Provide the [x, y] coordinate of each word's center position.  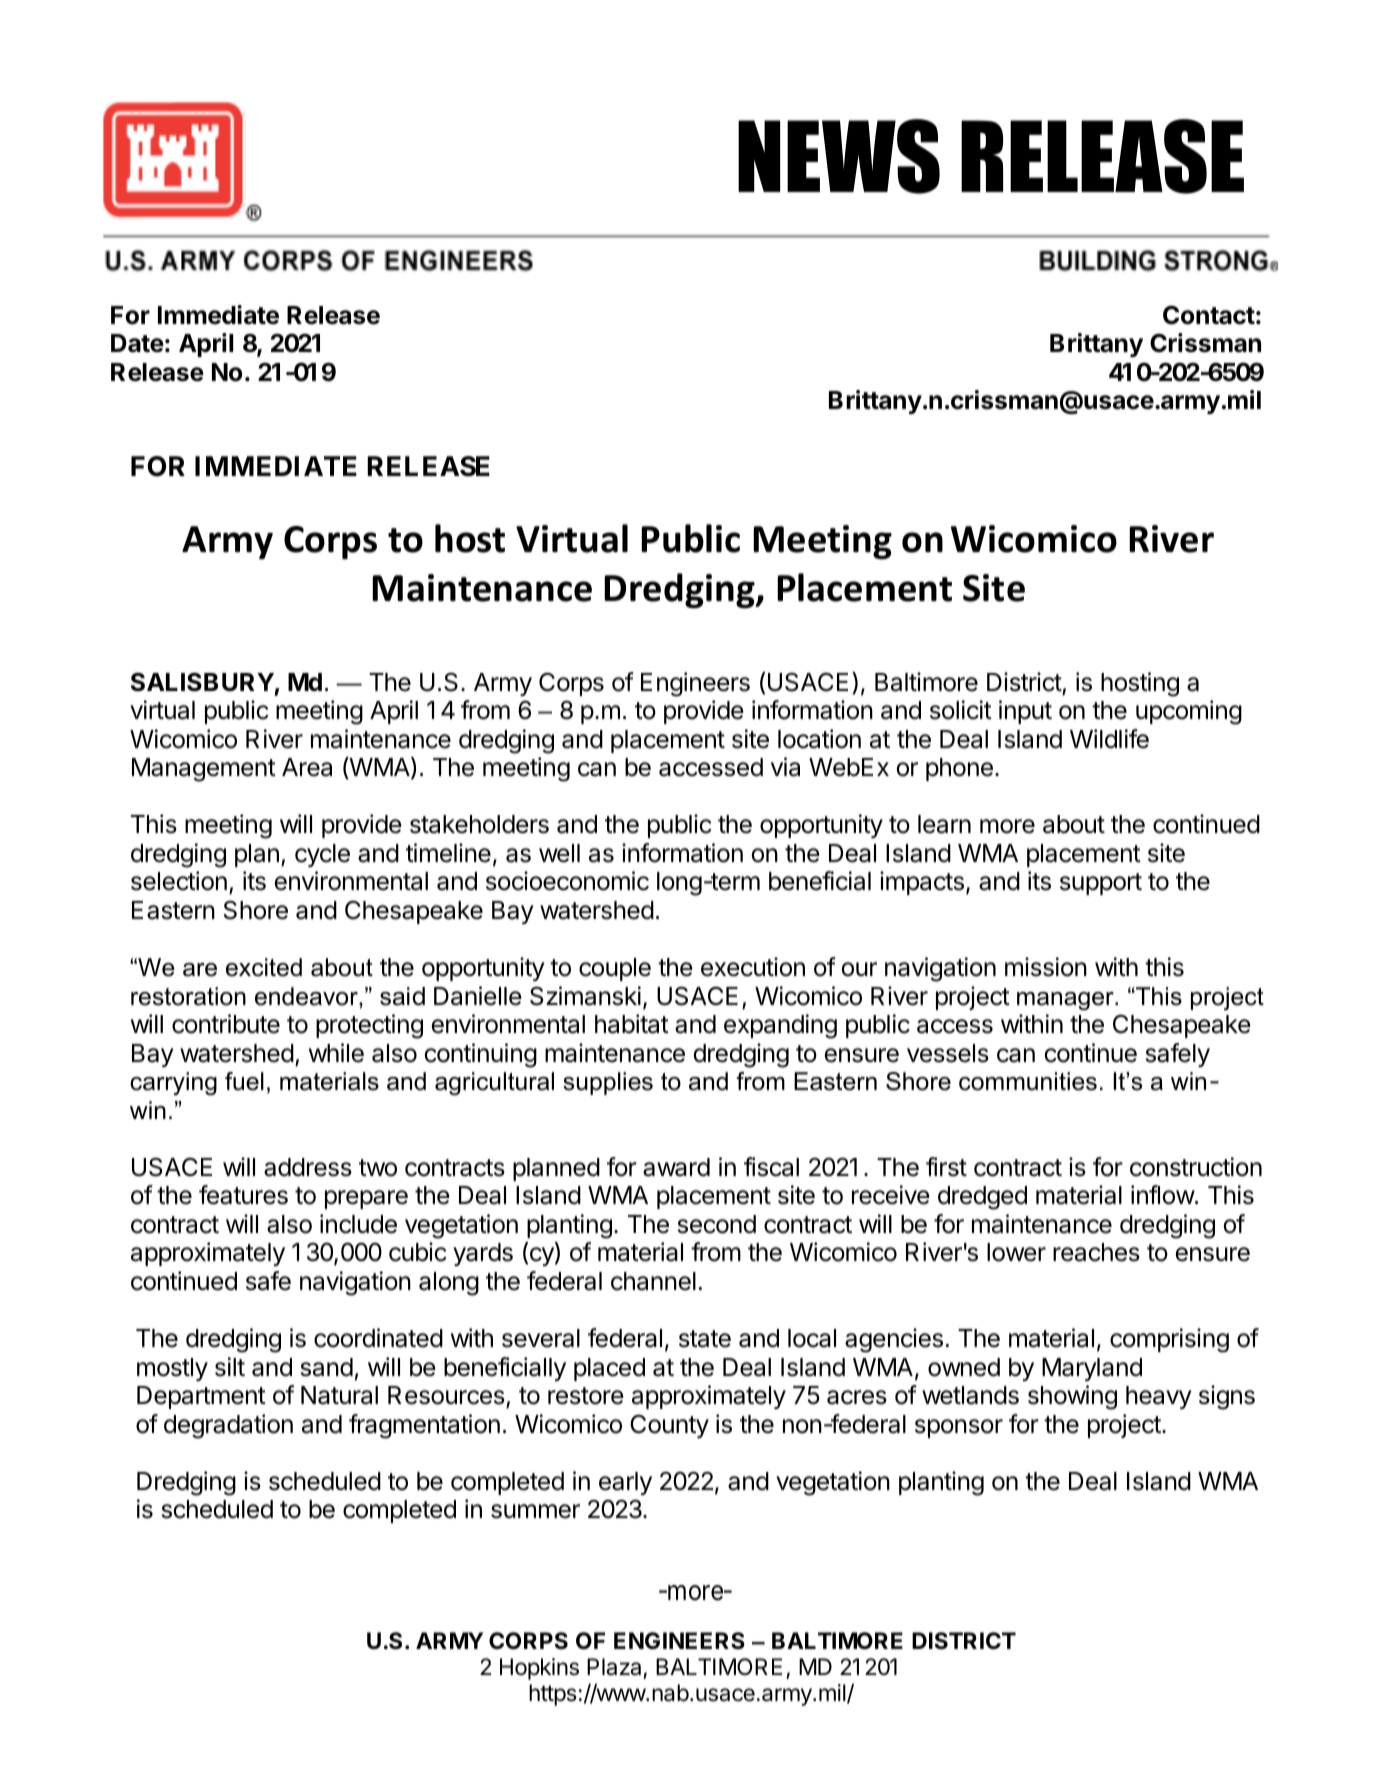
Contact [1209, 315]
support [1101, 884]
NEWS [839, 156]
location [819, 739]
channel [653, 1281]
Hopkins [539, 1669]
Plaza [614, 1667]
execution [753, 967]
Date [137, 343]
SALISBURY [202, 682]
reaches [1096, 1252]
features [243, 1195]
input [1025, 712]
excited [264, 967]
